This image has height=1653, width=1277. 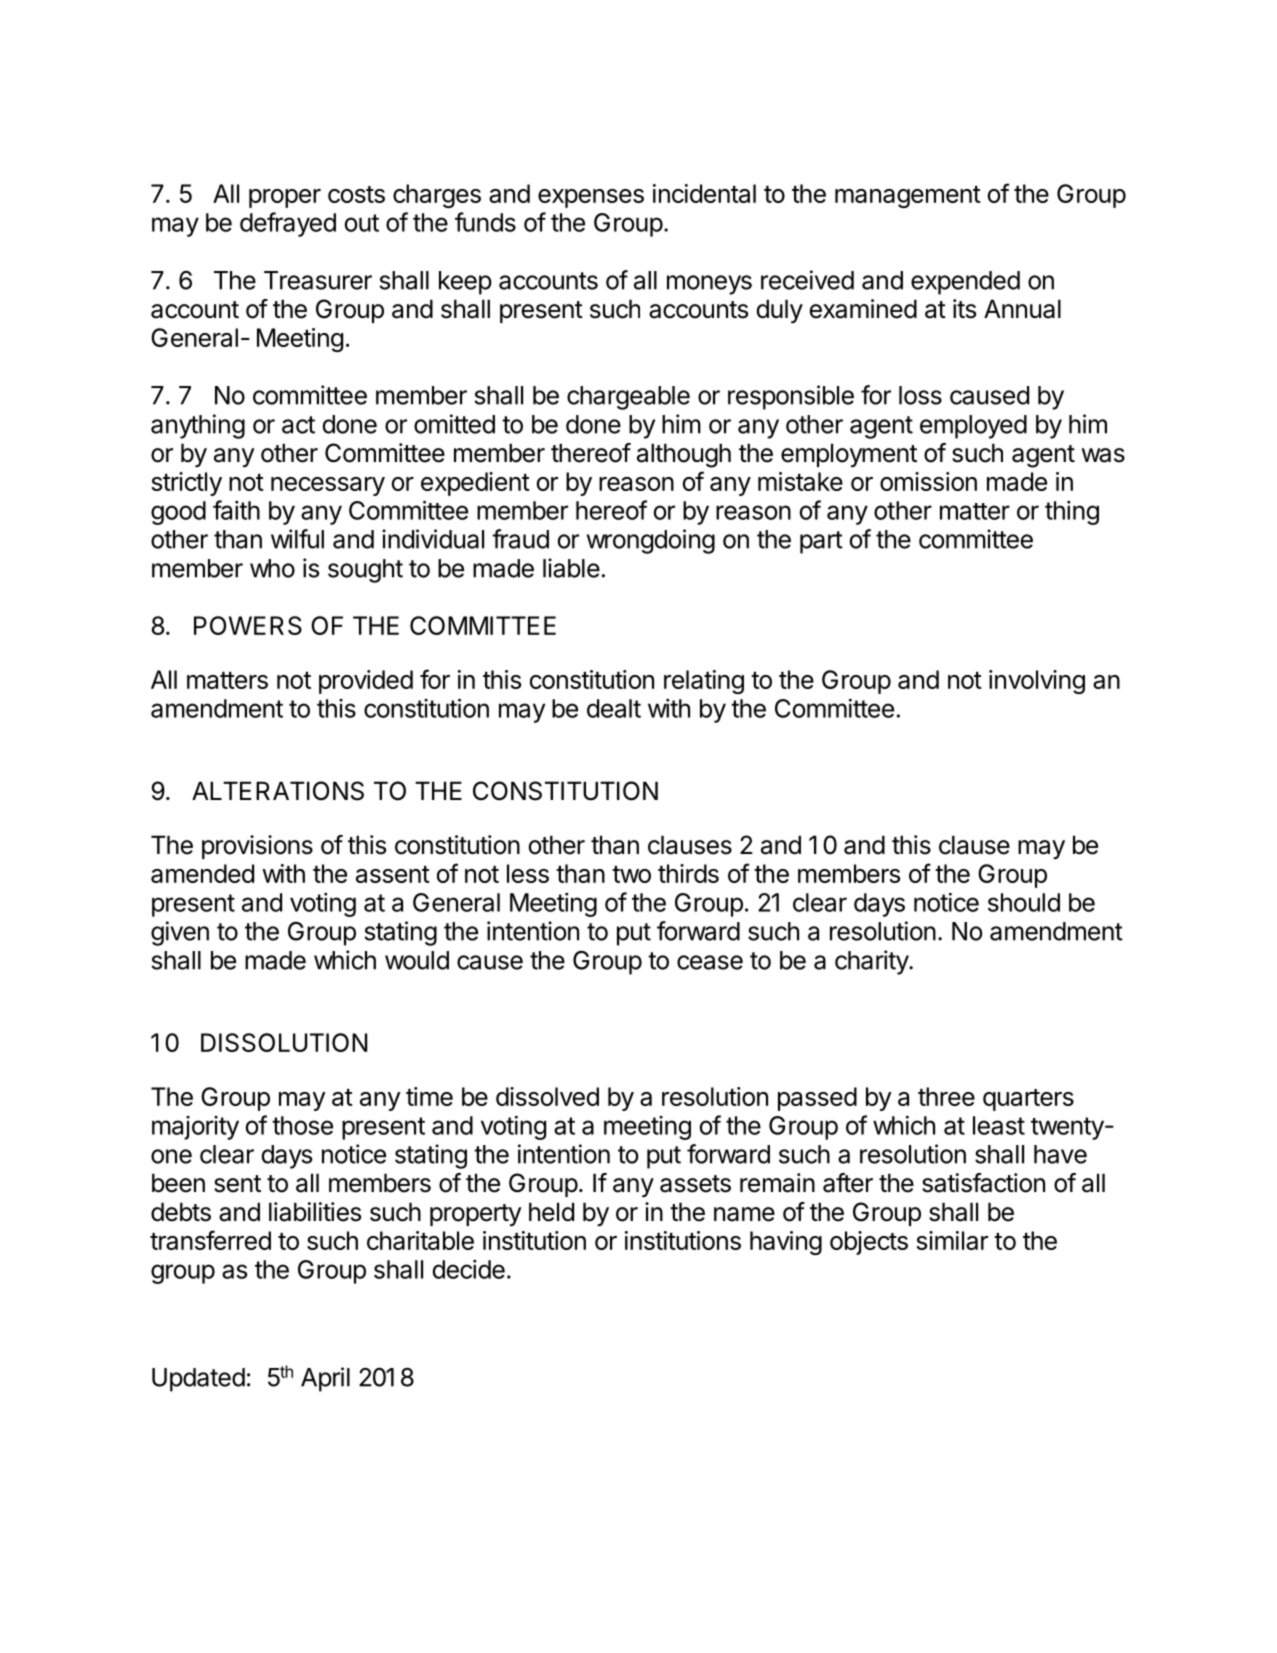 I want to click on involving, so click(x=1037, y=682).
